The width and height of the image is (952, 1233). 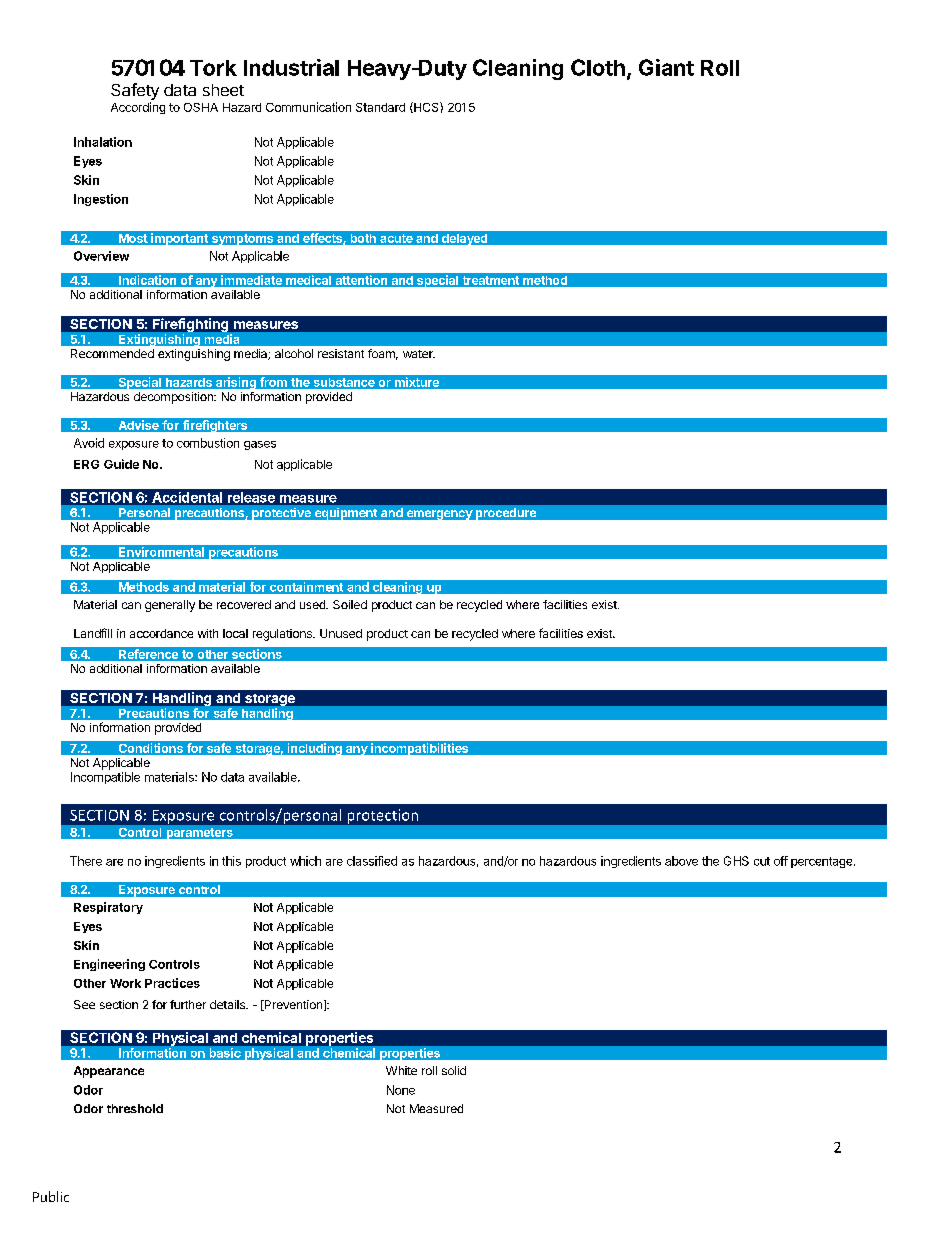 What do you see at coordinates (350, 604) in the image?
I see `Soiled` at bounding box center [350, 604].
